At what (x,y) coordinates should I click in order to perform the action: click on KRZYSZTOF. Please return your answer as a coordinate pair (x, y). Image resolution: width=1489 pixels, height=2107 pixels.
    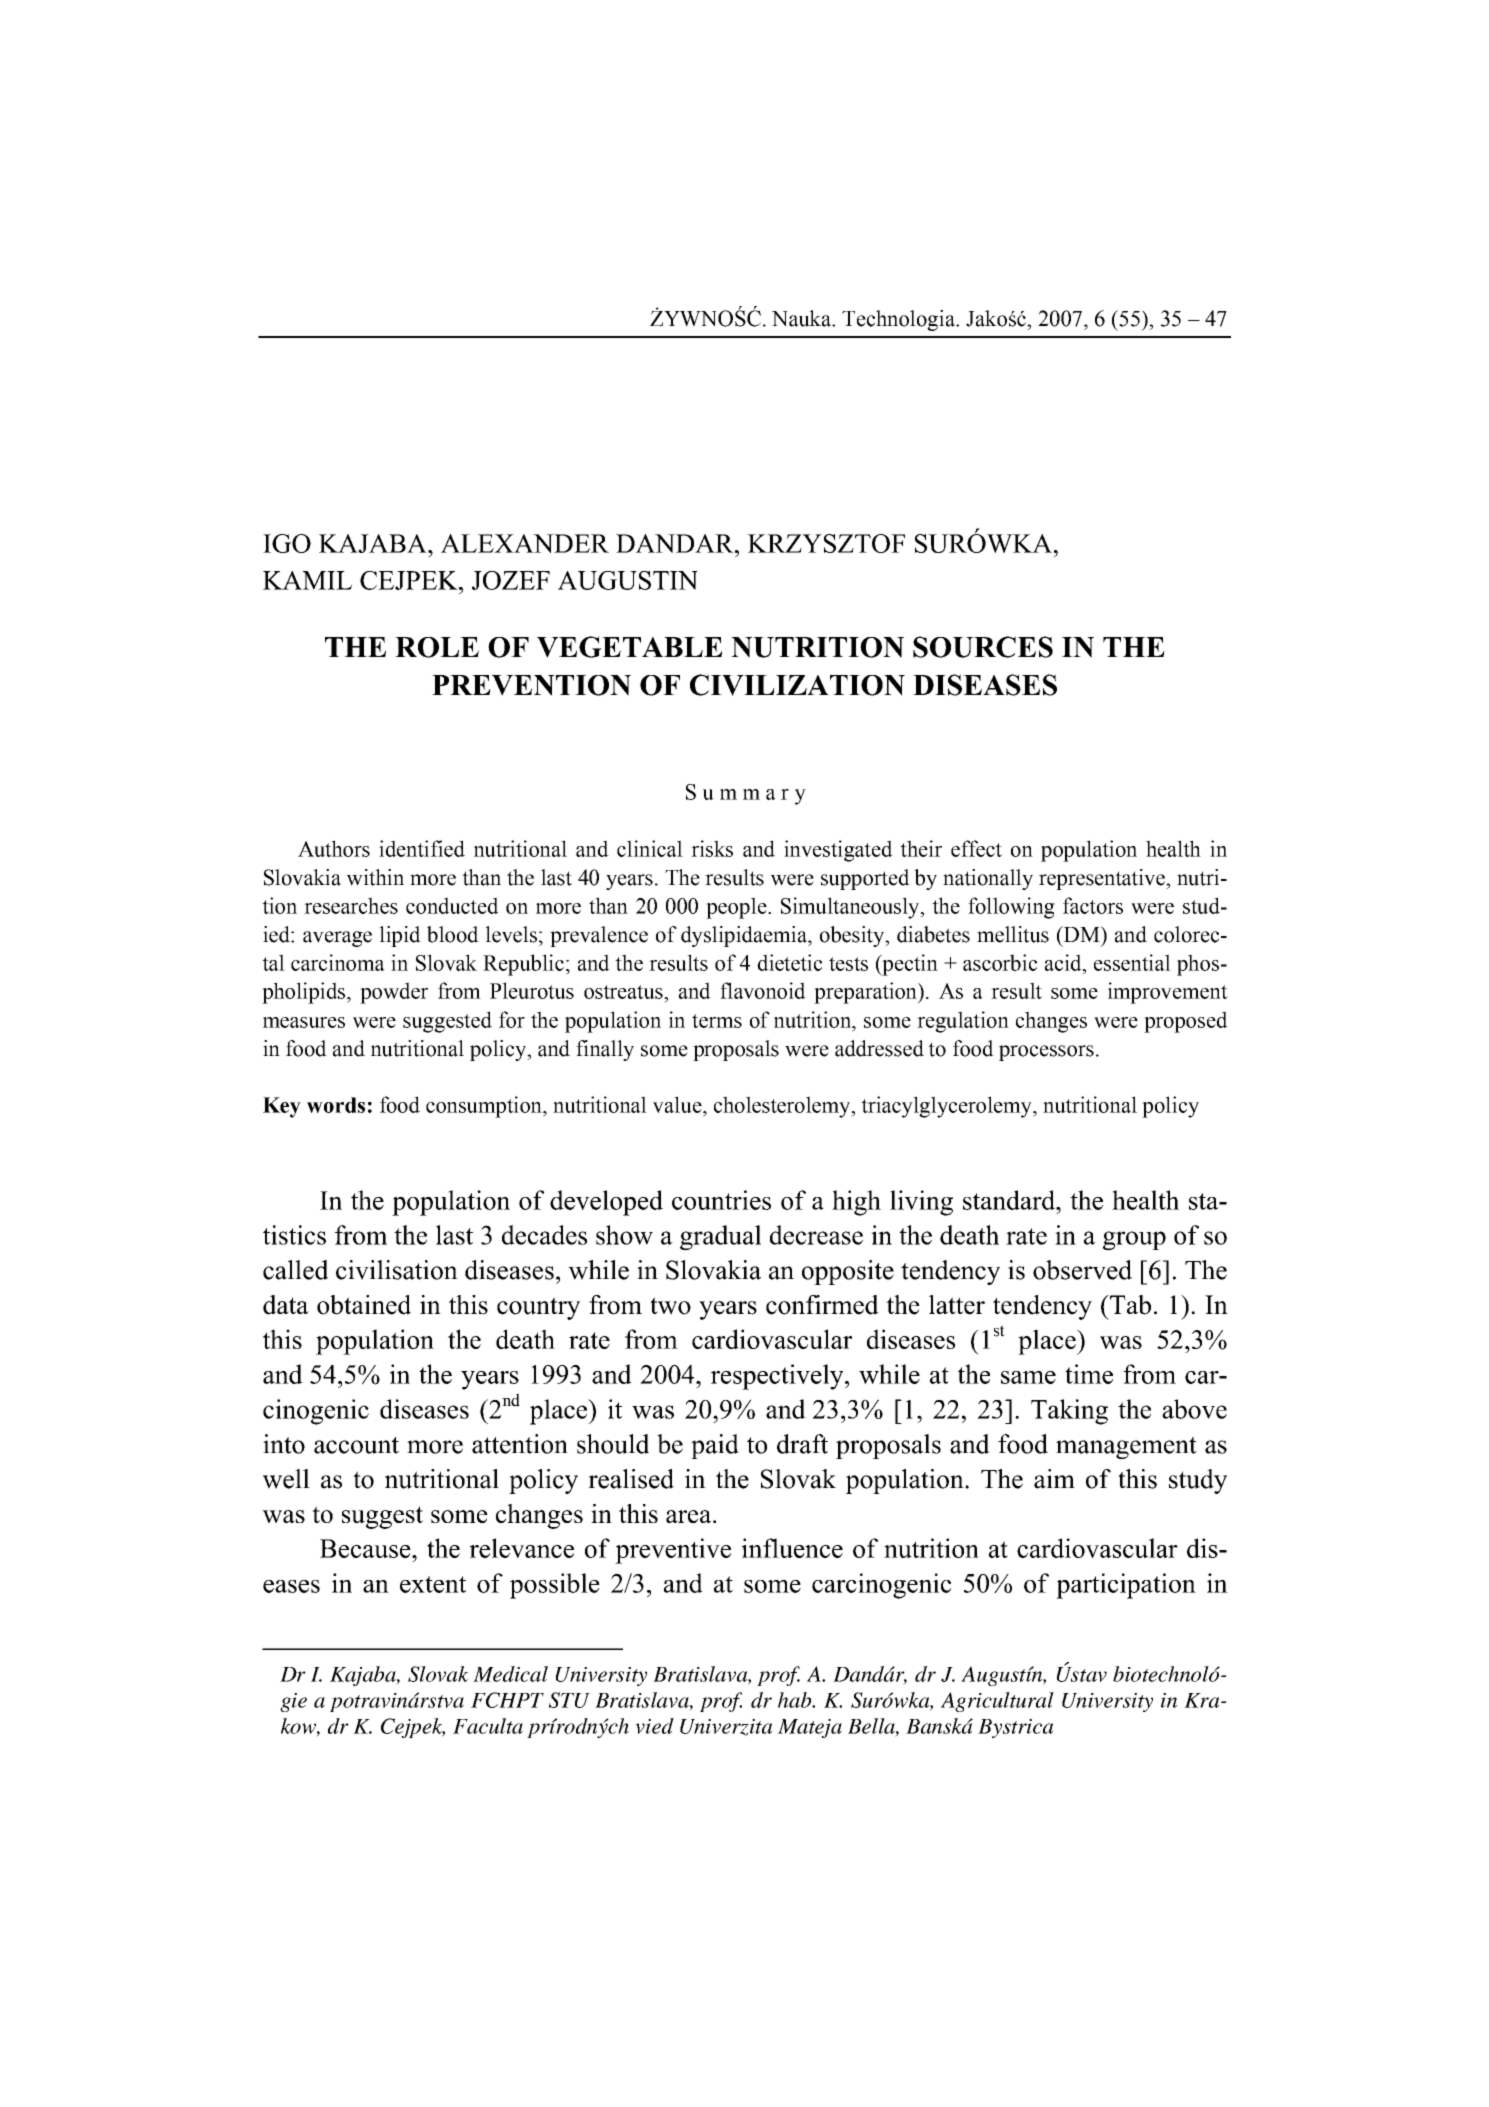
    Looking at the image, I should click on (826, 543).
